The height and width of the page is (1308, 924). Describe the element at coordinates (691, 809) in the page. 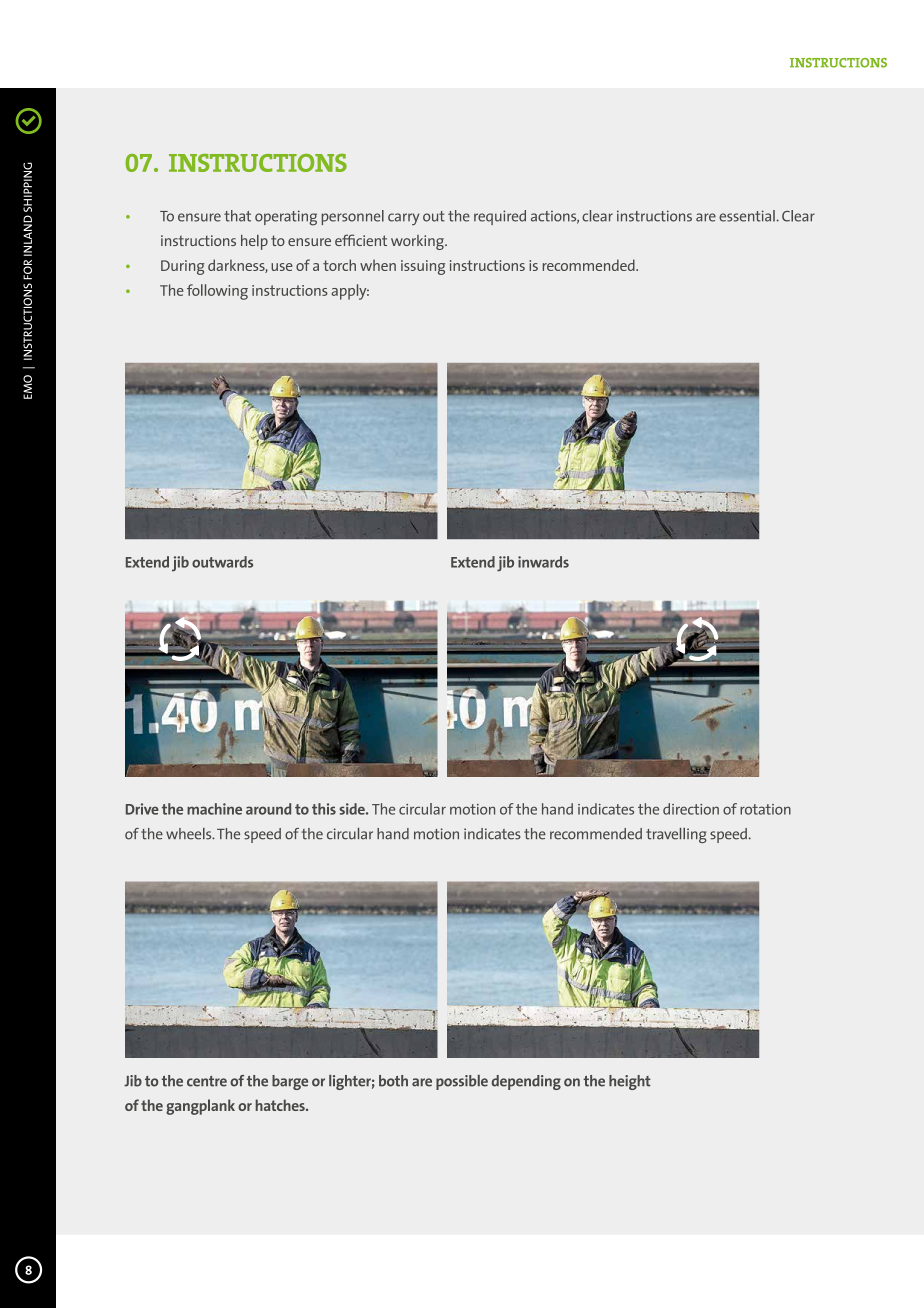

I see `direction` at that location.
